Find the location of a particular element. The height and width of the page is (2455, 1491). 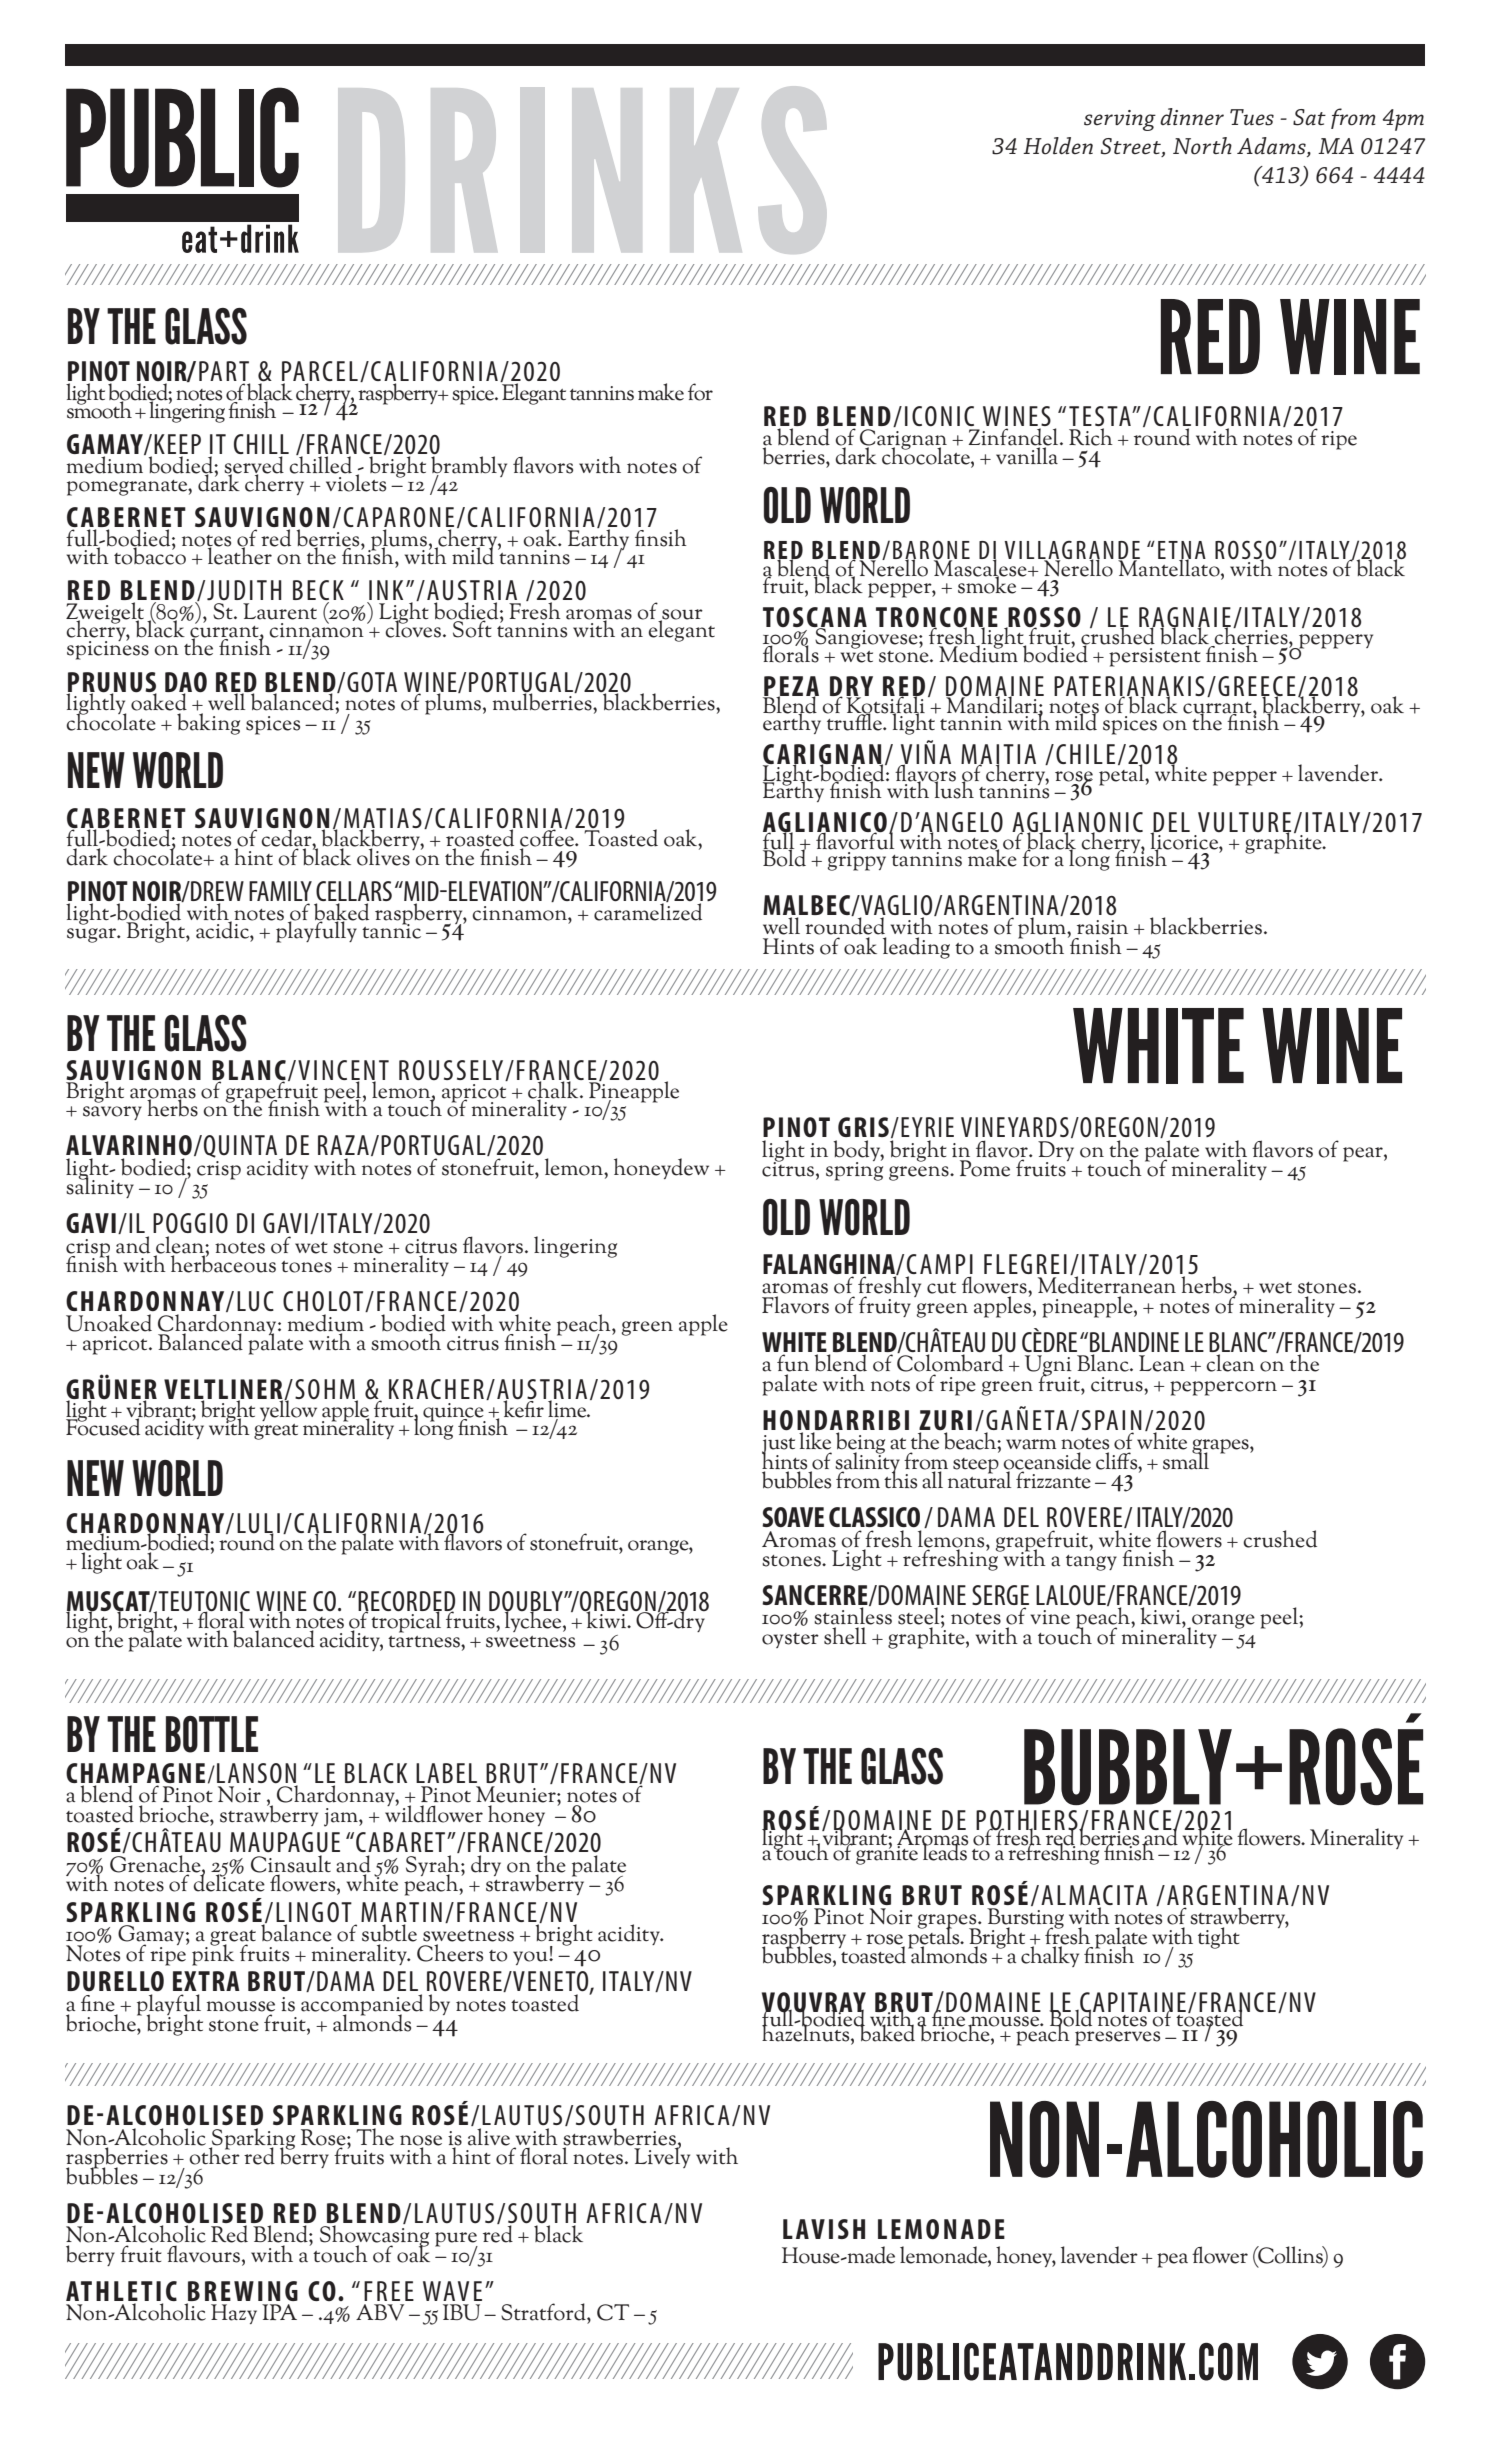

BOTTLE is located at coordinates (212, 1734).
